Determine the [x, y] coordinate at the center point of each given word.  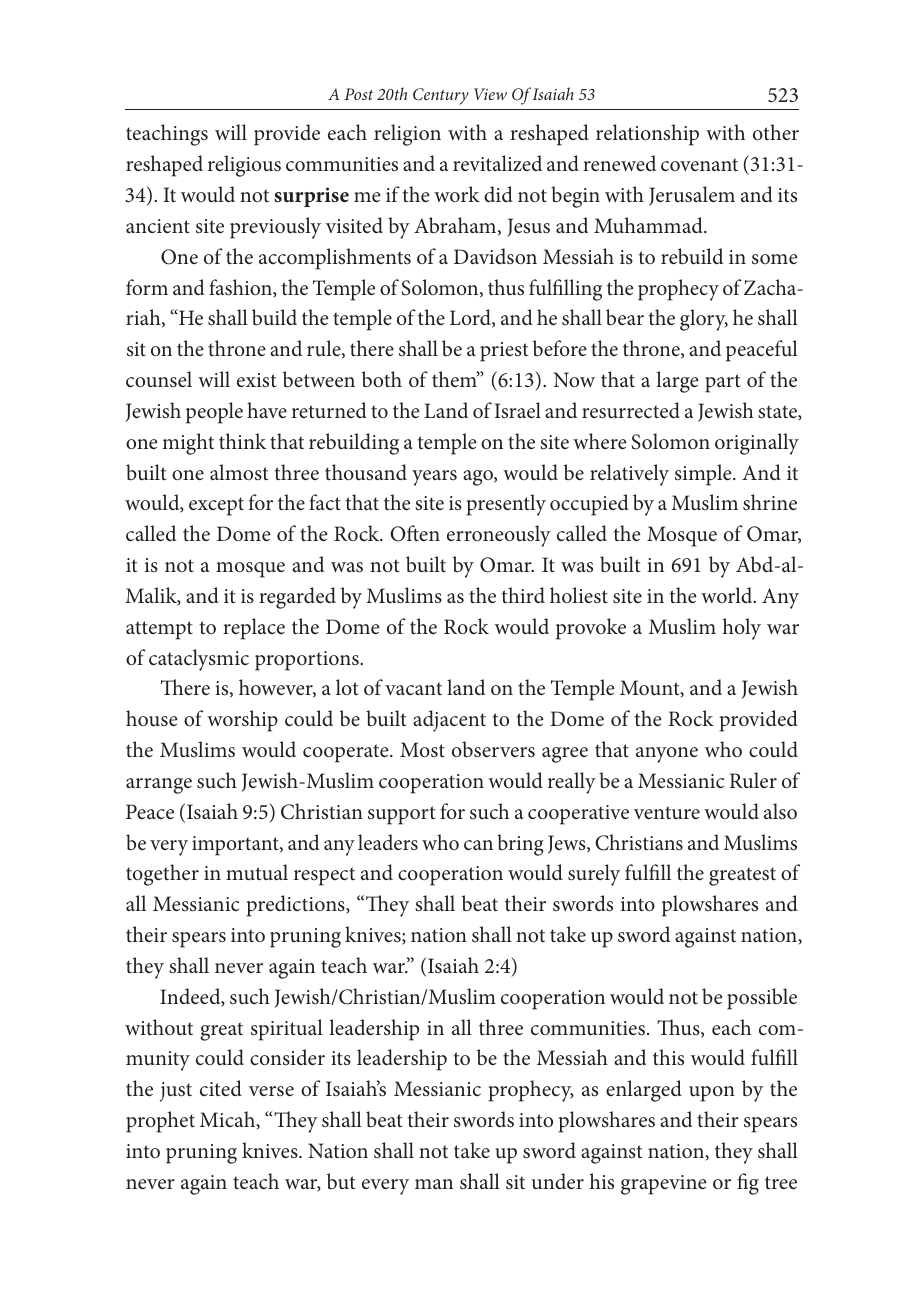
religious [244, 166]
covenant [699, 165]
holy [742, 629]
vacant [413, 689]
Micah [229, 1120]
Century [441, 96]
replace [254, 629]
